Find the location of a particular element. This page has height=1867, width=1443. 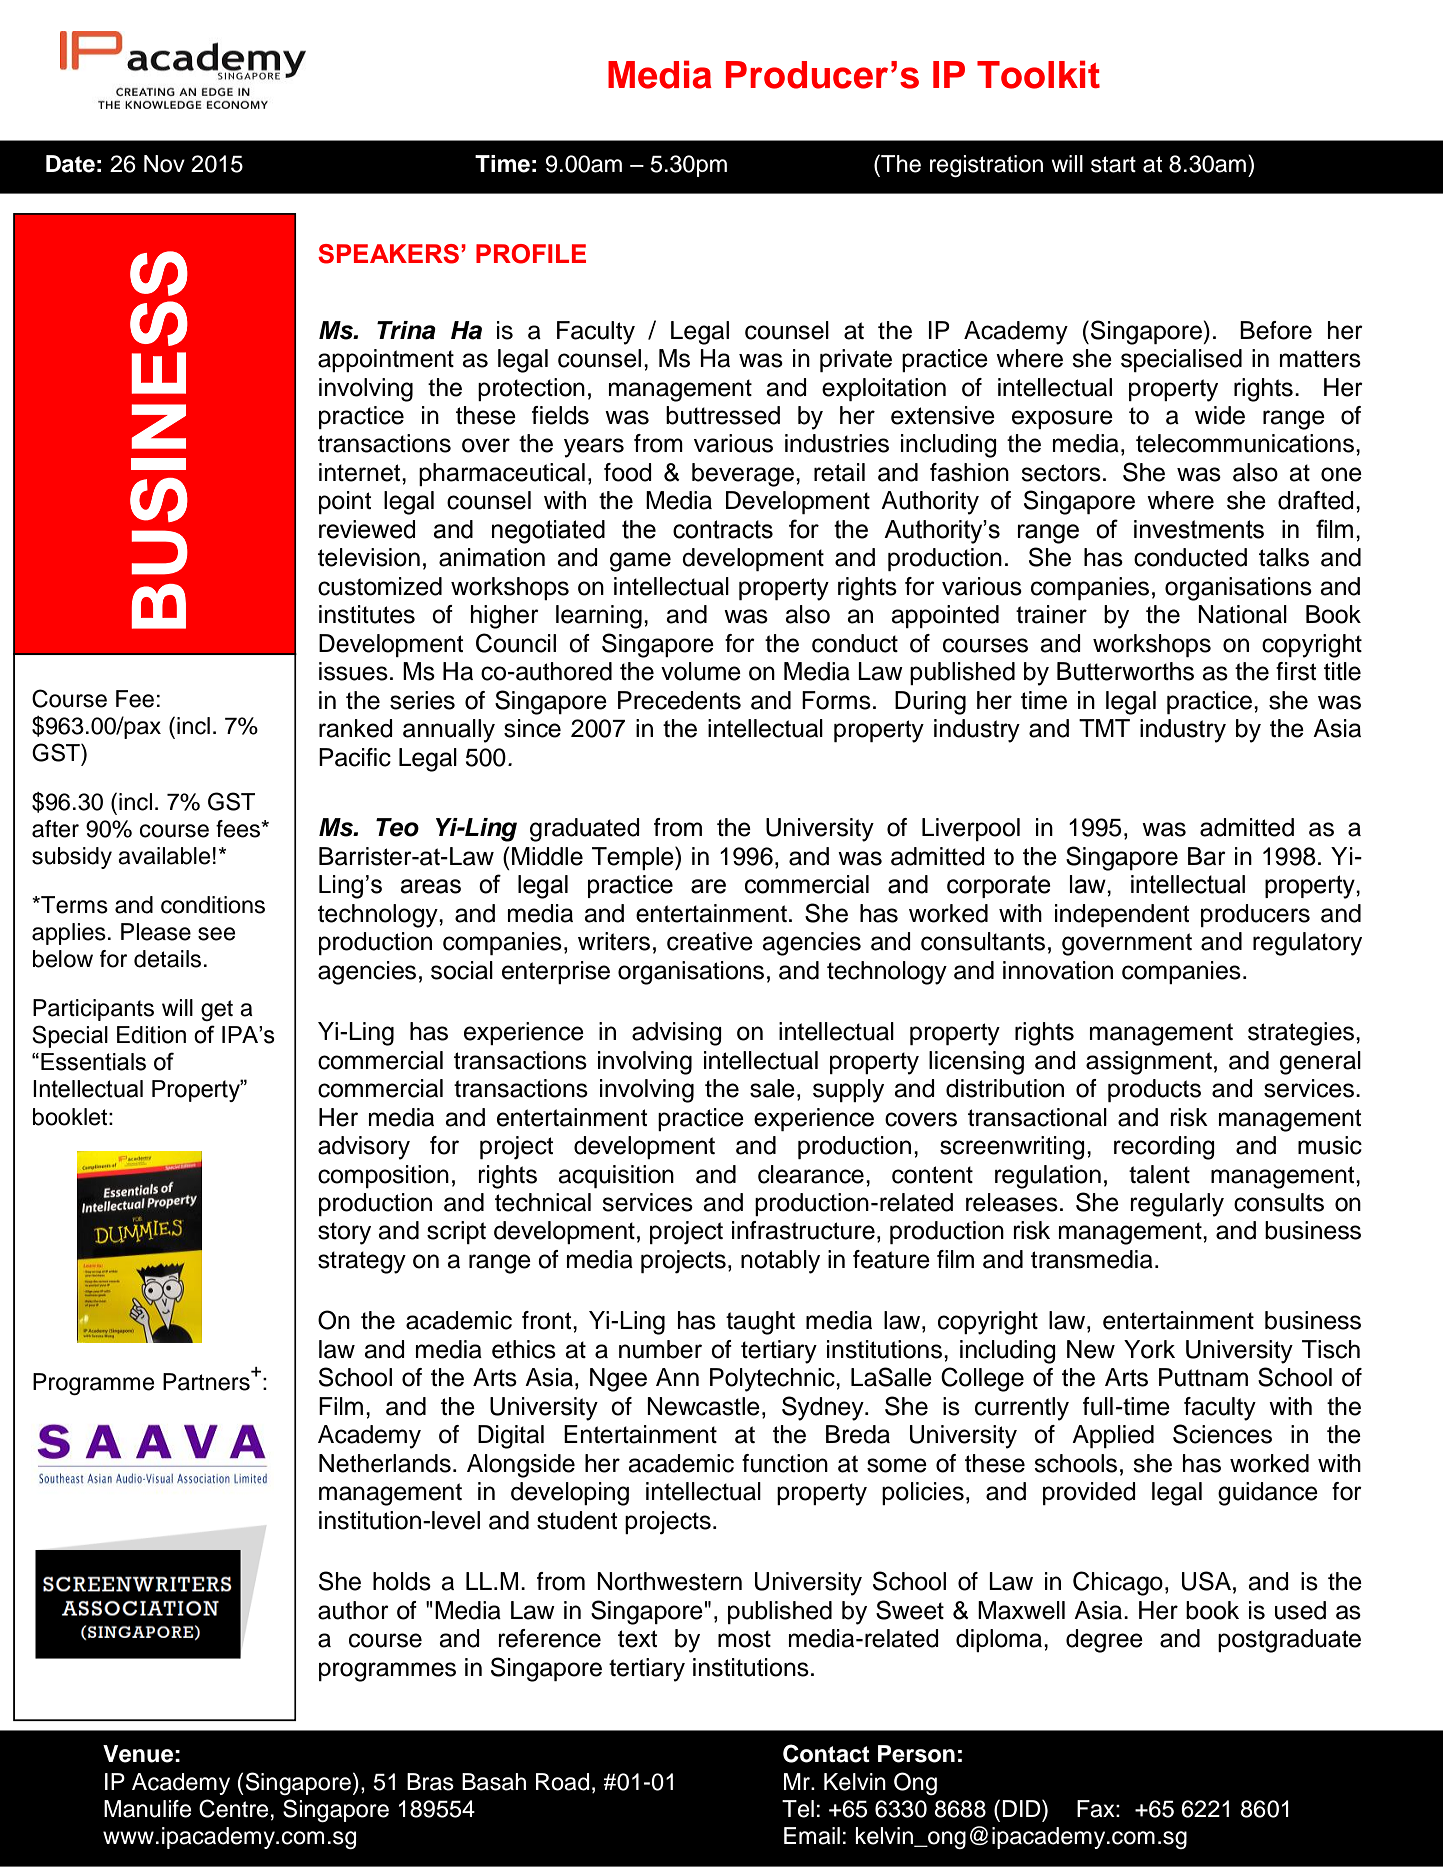

reviewed is located at coordinates (367, 529).
